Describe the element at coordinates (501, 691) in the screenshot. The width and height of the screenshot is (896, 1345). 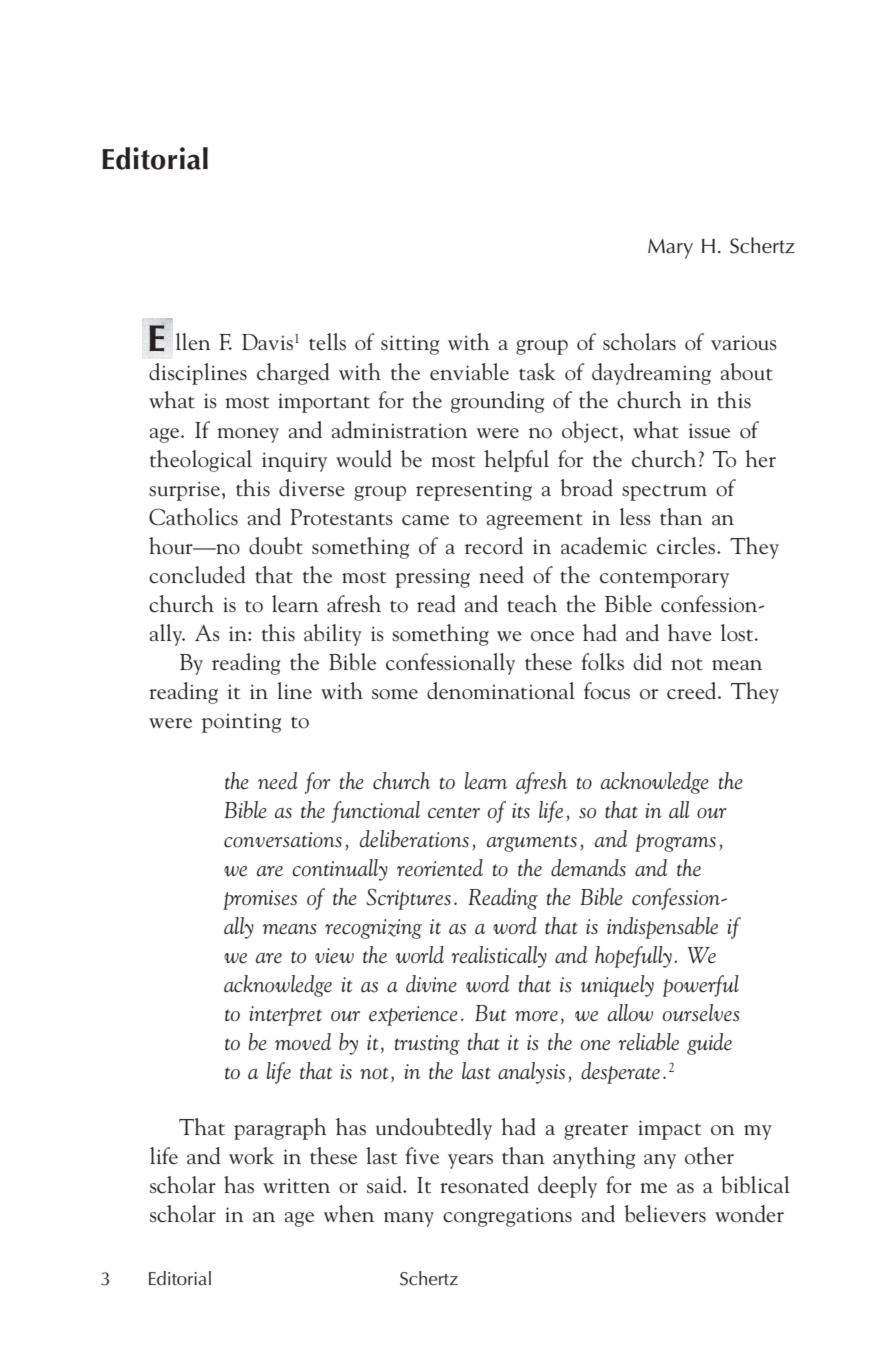
I see `denominational` at that location.
